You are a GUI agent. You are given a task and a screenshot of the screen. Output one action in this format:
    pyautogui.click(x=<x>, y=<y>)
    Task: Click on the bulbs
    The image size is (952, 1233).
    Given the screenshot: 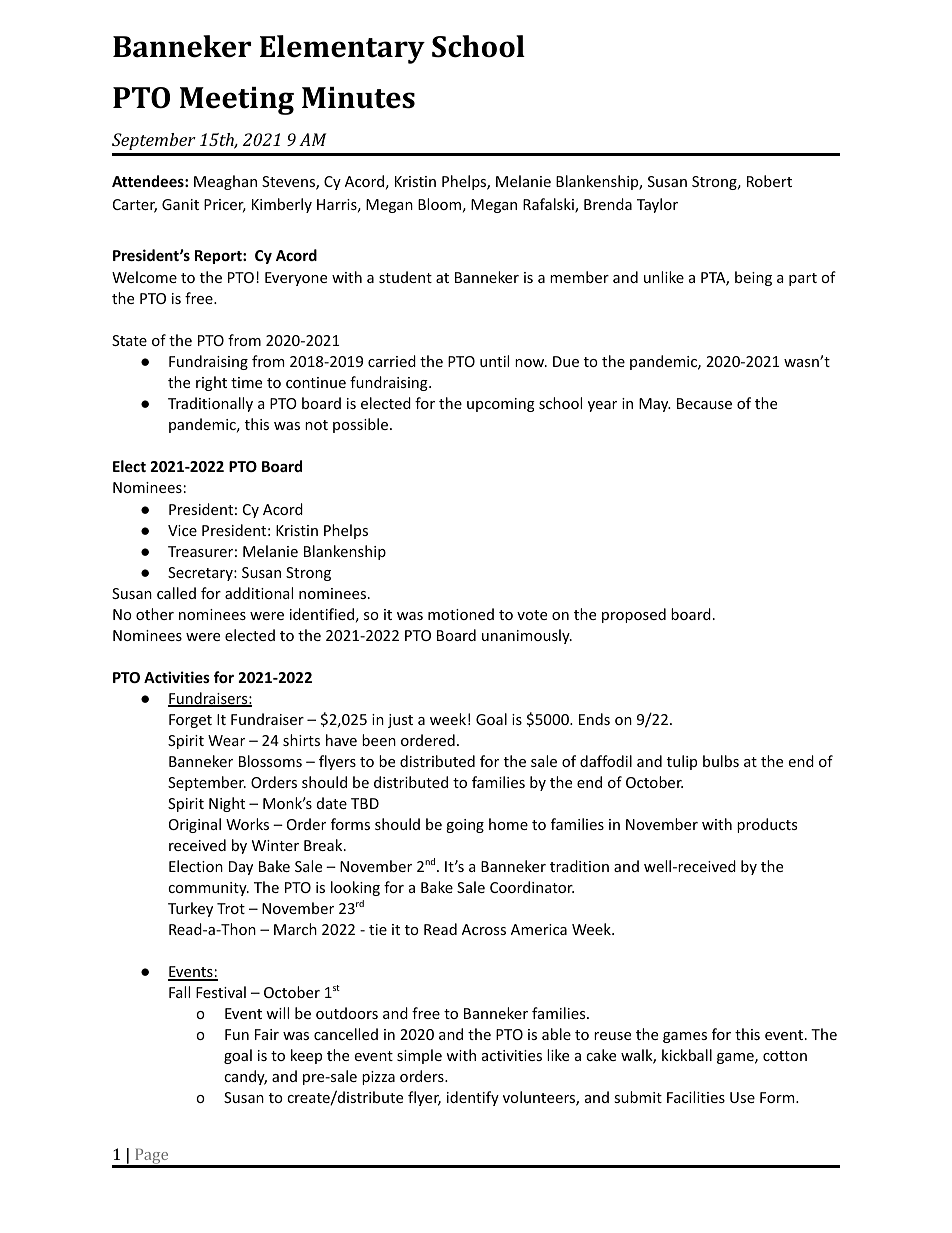 What is the action you would take?
    pyautogui.click(x=721, y=761)
